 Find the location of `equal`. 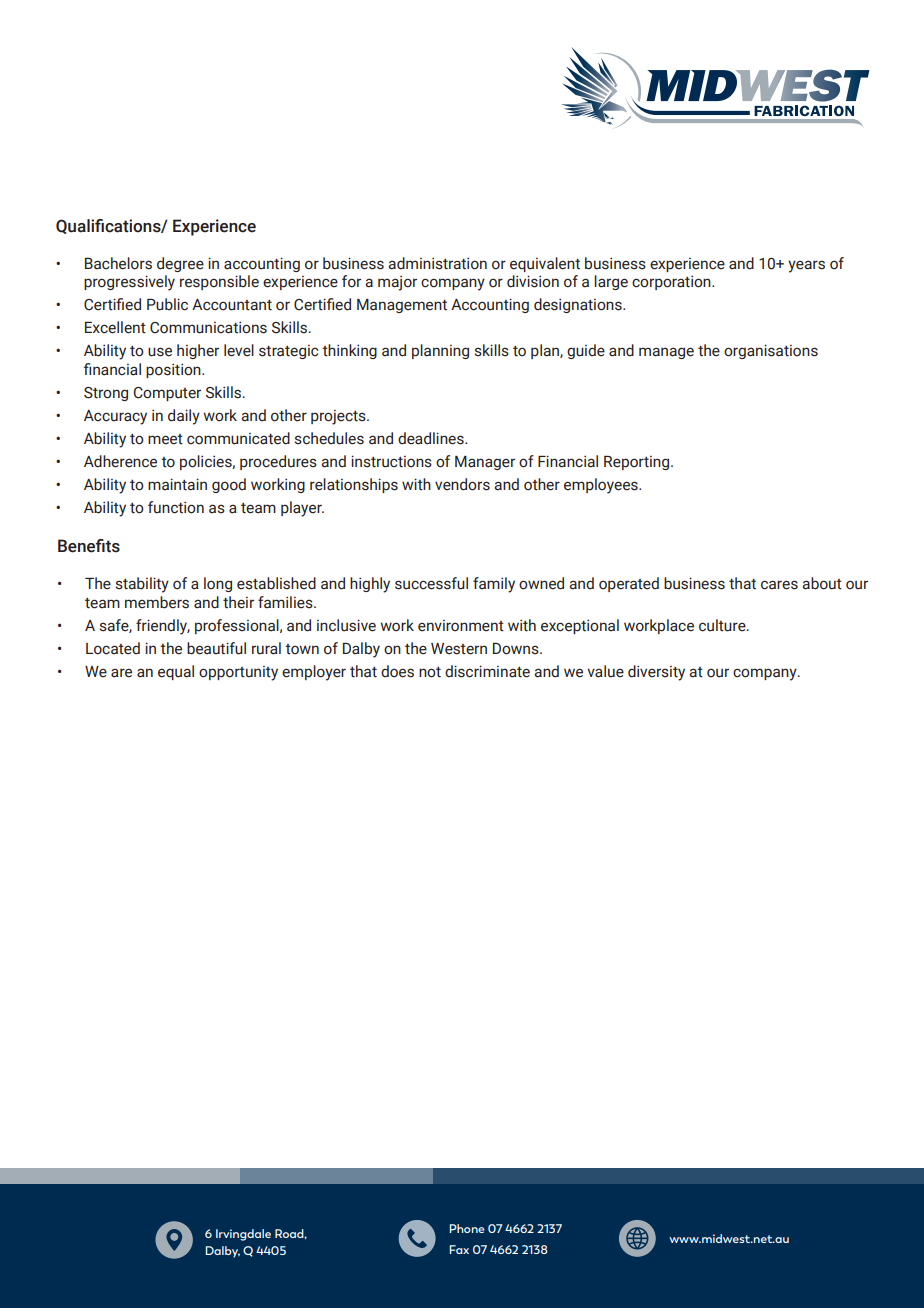

equal is located at coordinates (176, 672).
